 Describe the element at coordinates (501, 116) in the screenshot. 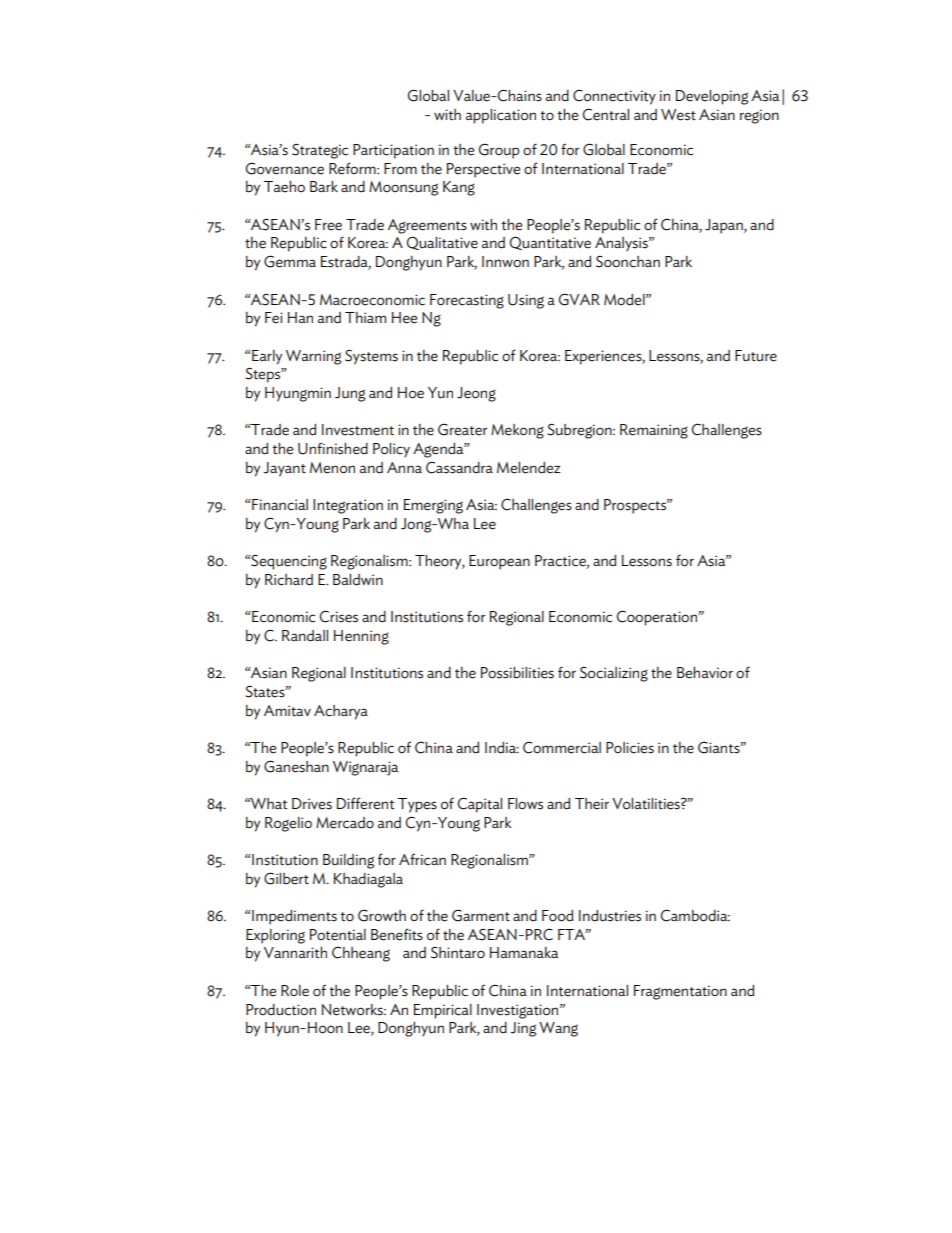

I see `application` at that location.
